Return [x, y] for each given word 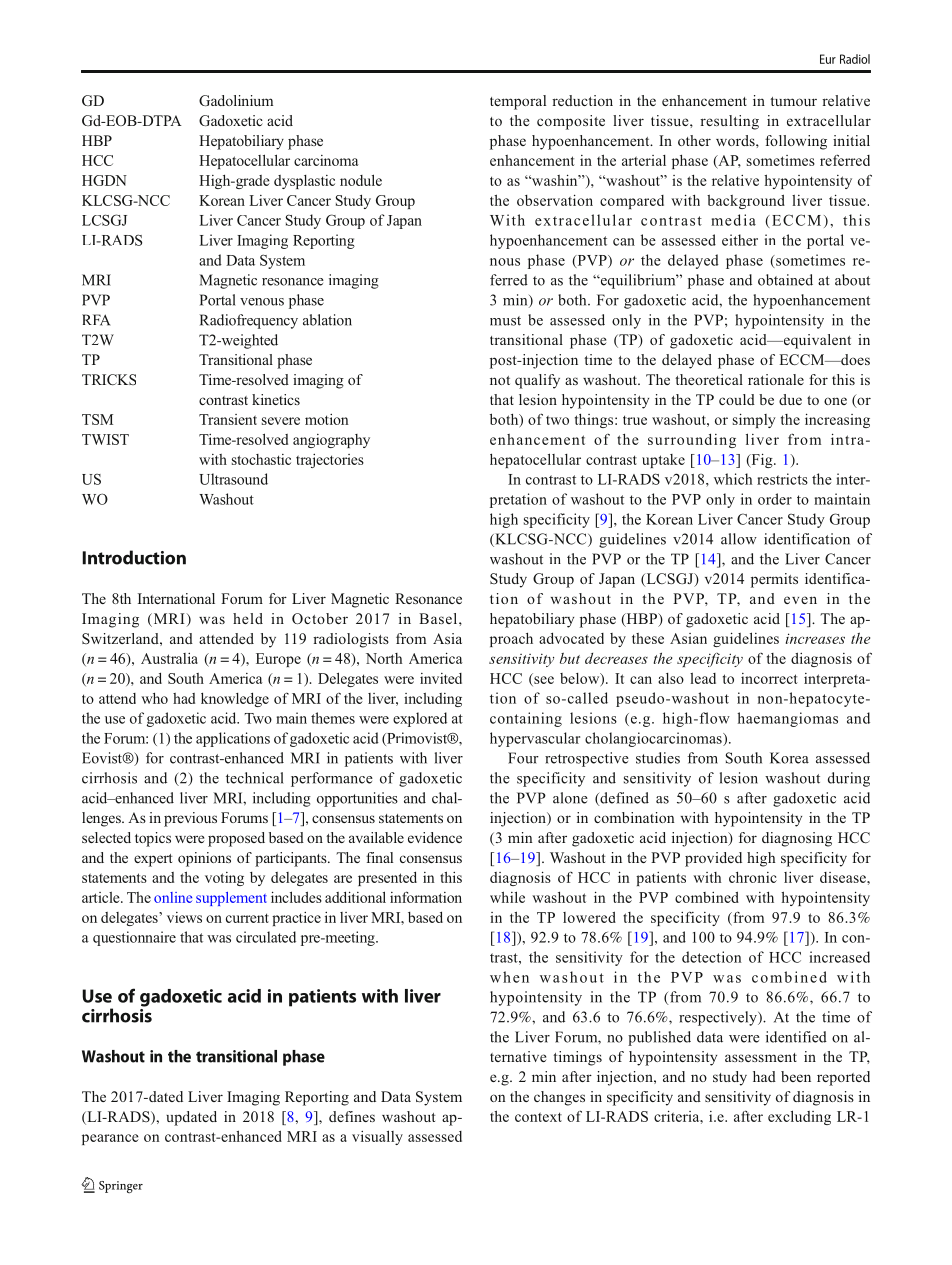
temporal [518, 102]
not [500, 380]
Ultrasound [233, 479]
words [736, 140]
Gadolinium [236, 100]
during [849, 779]
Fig [762, 460]
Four [523, 758]
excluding [799, 1117]
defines [352, 1116]
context [538, 1117]
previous [190, 819]
